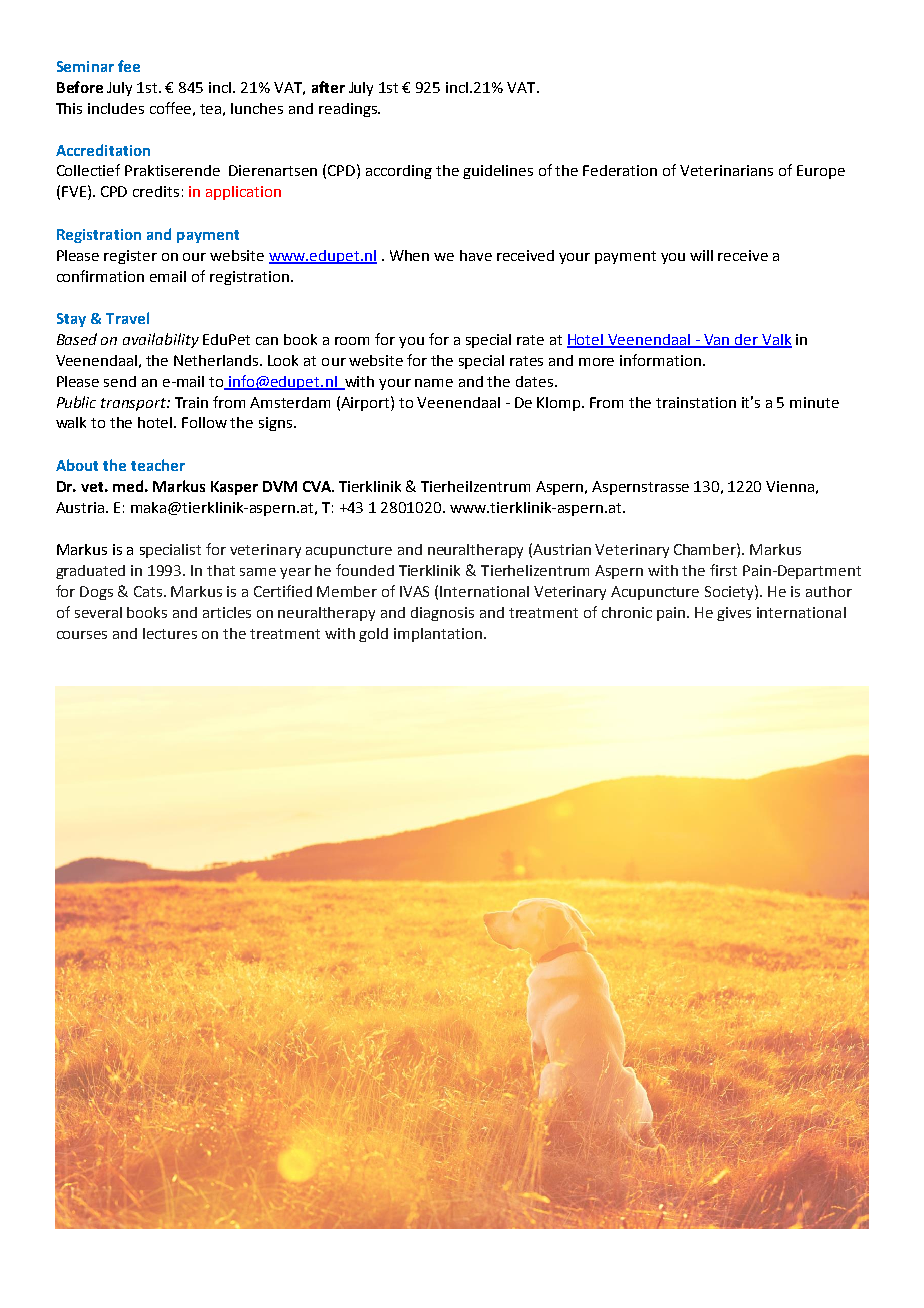  Describe the element at coordinates (434, 383) in the document. I see `name` at that location.
